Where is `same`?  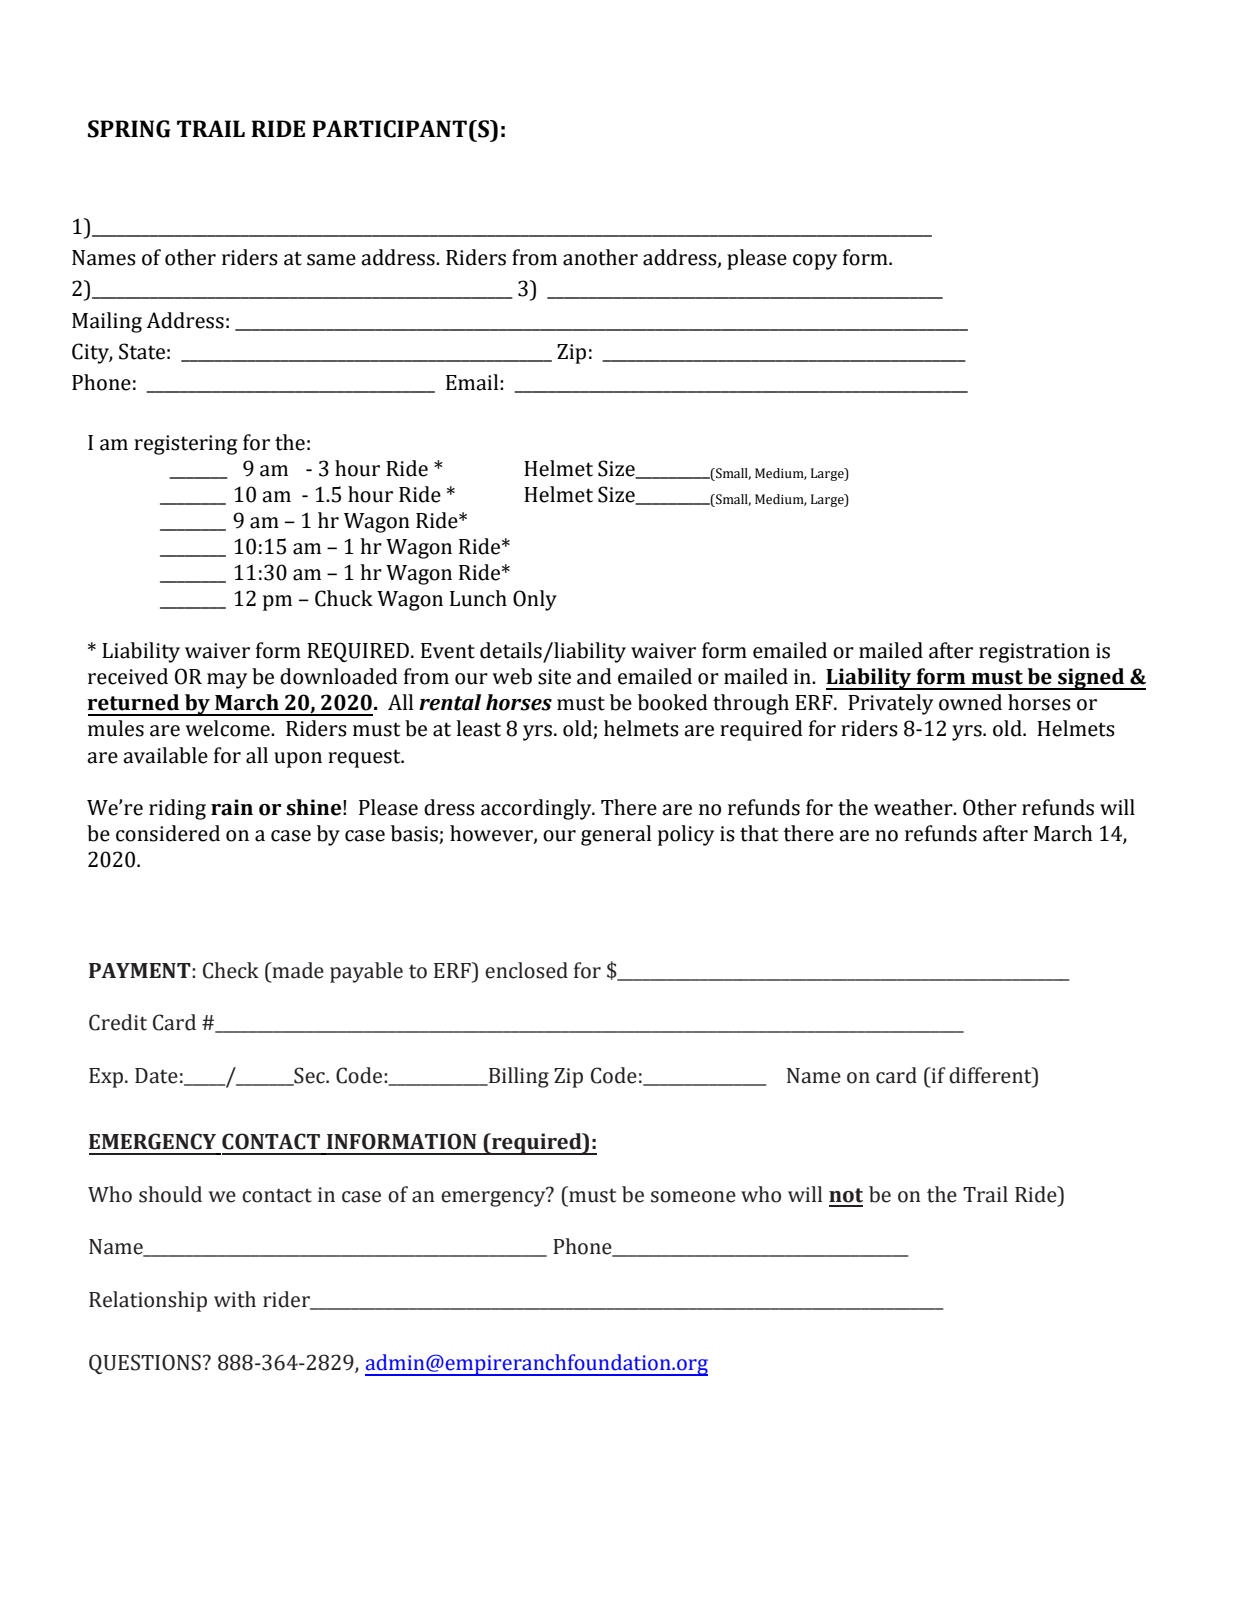 same is located at coordinates (331, 260).
